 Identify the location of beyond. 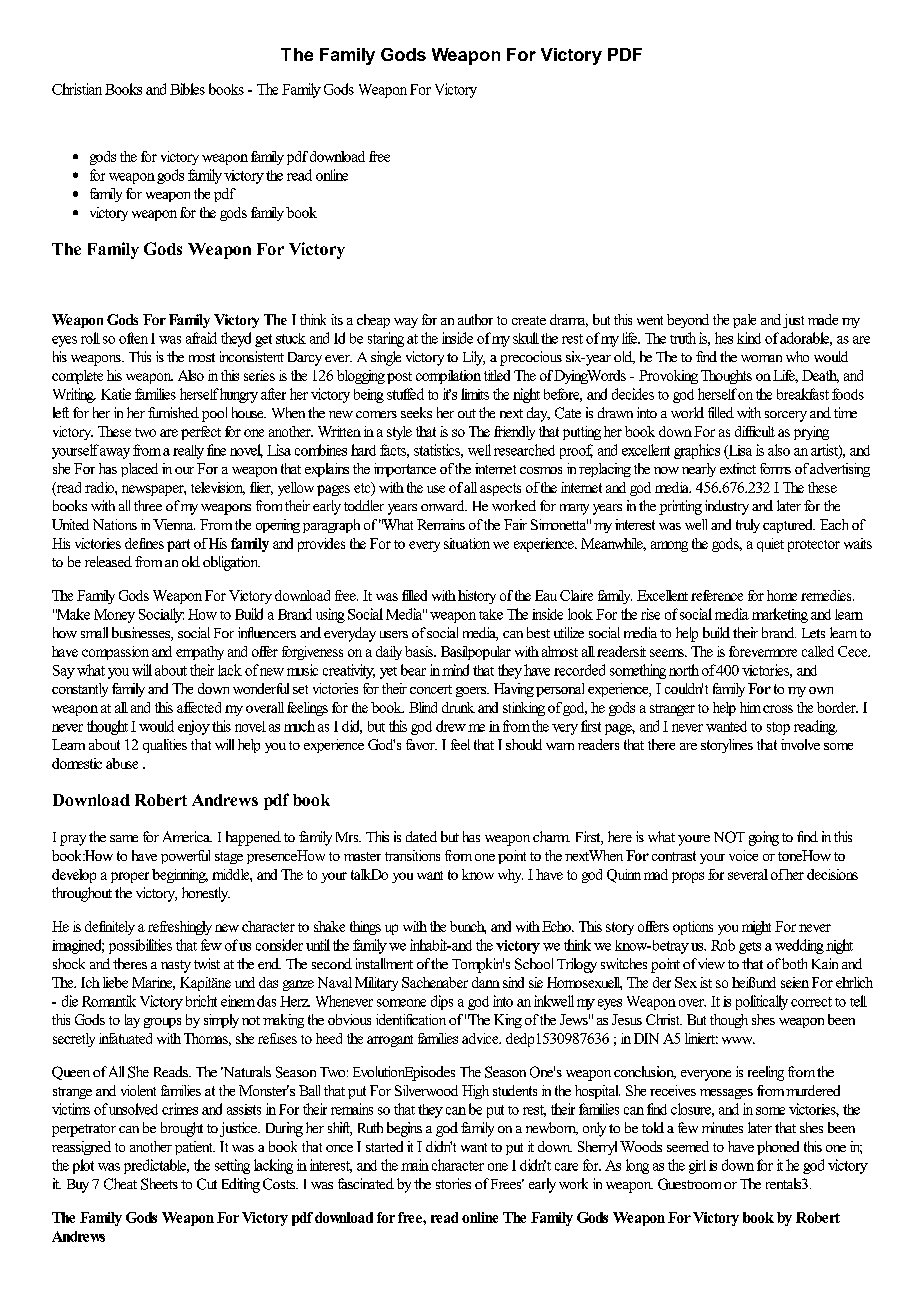
(688, 321).
